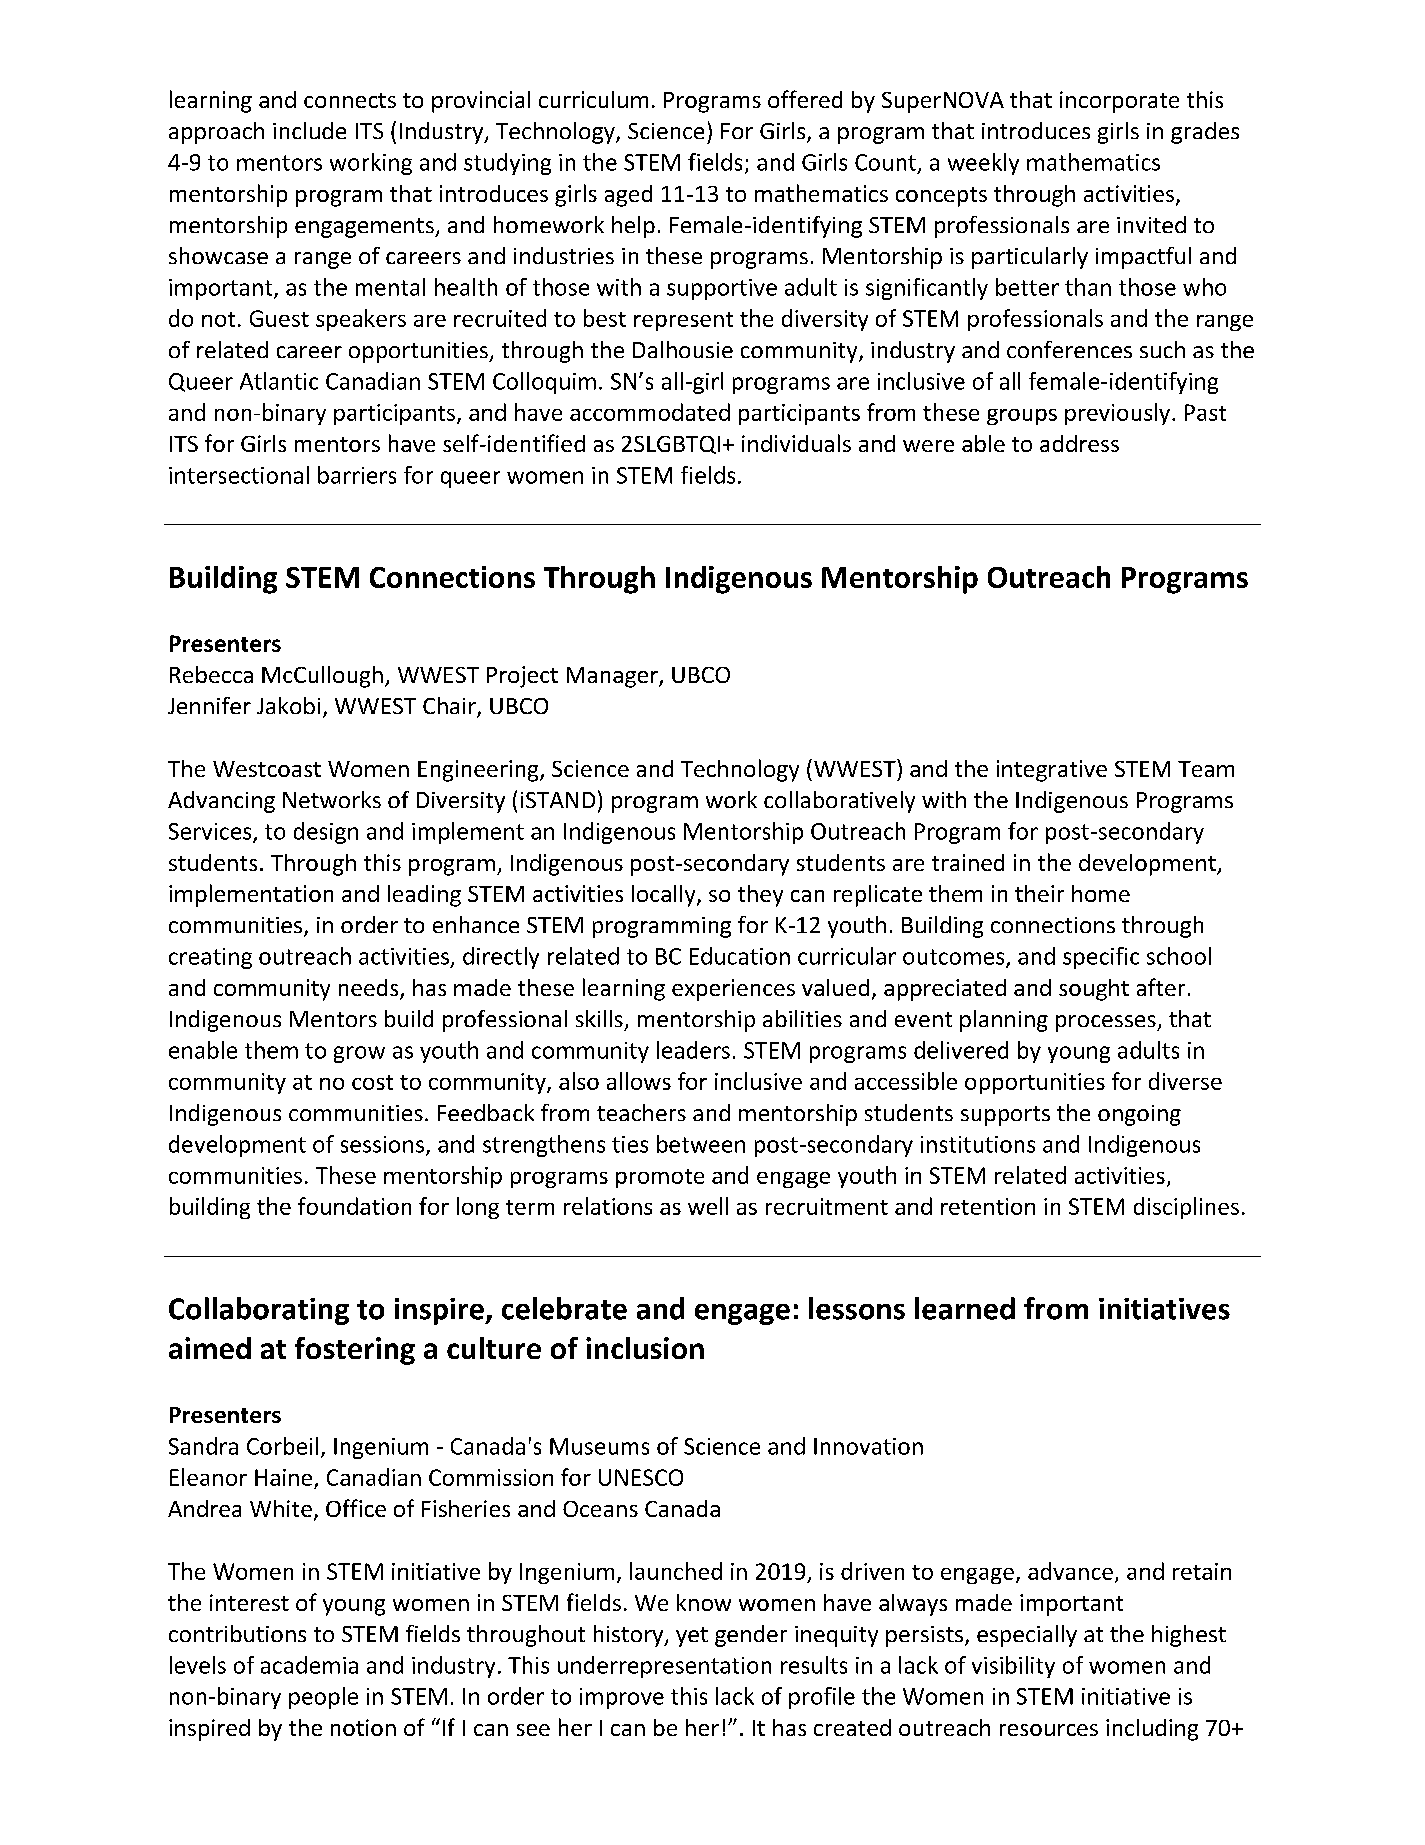  Describe the element at coordinates (650, 412) in the page. I see `accommodated` at that location.
